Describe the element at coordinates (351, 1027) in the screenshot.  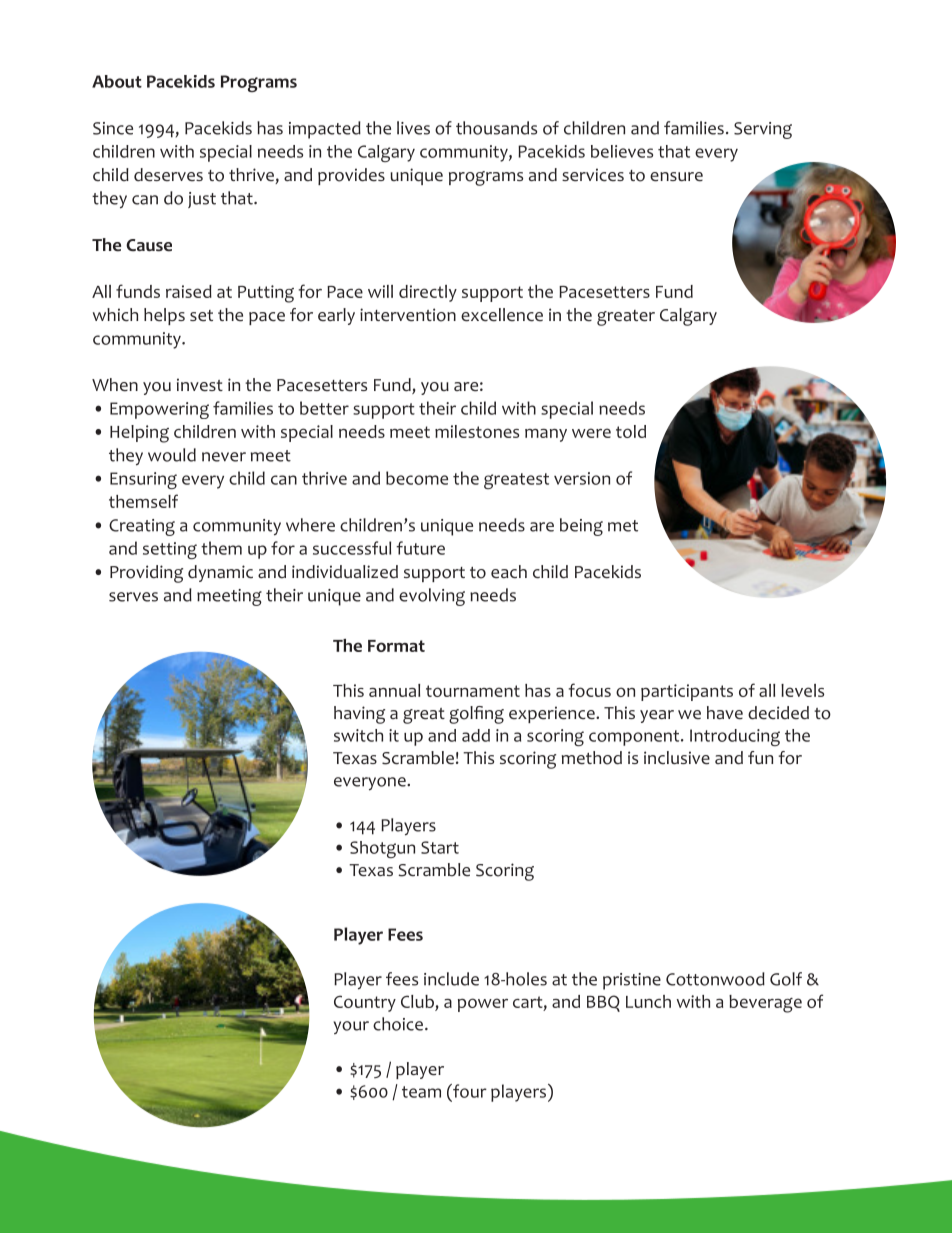
I see `your` at that location.
